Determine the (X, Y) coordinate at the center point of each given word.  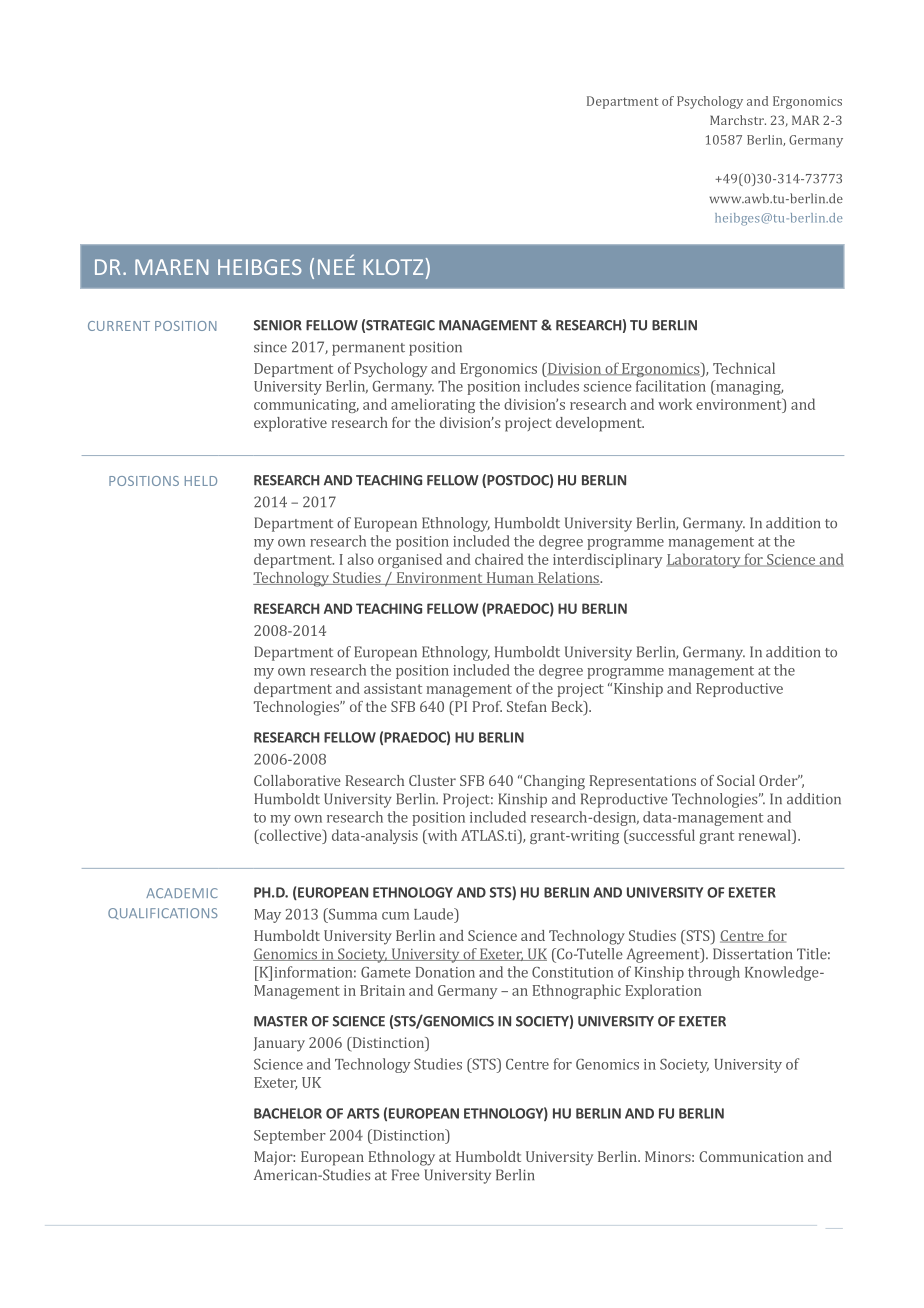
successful (661, 835)
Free (406, 1175)
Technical (744, 368)
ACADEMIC (182, 893)
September (290, 1136)
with (441, 835)
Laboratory (704, 560)
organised (410, 560)
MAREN (171, 267)
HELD (201, 481)
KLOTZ (393, 267)
